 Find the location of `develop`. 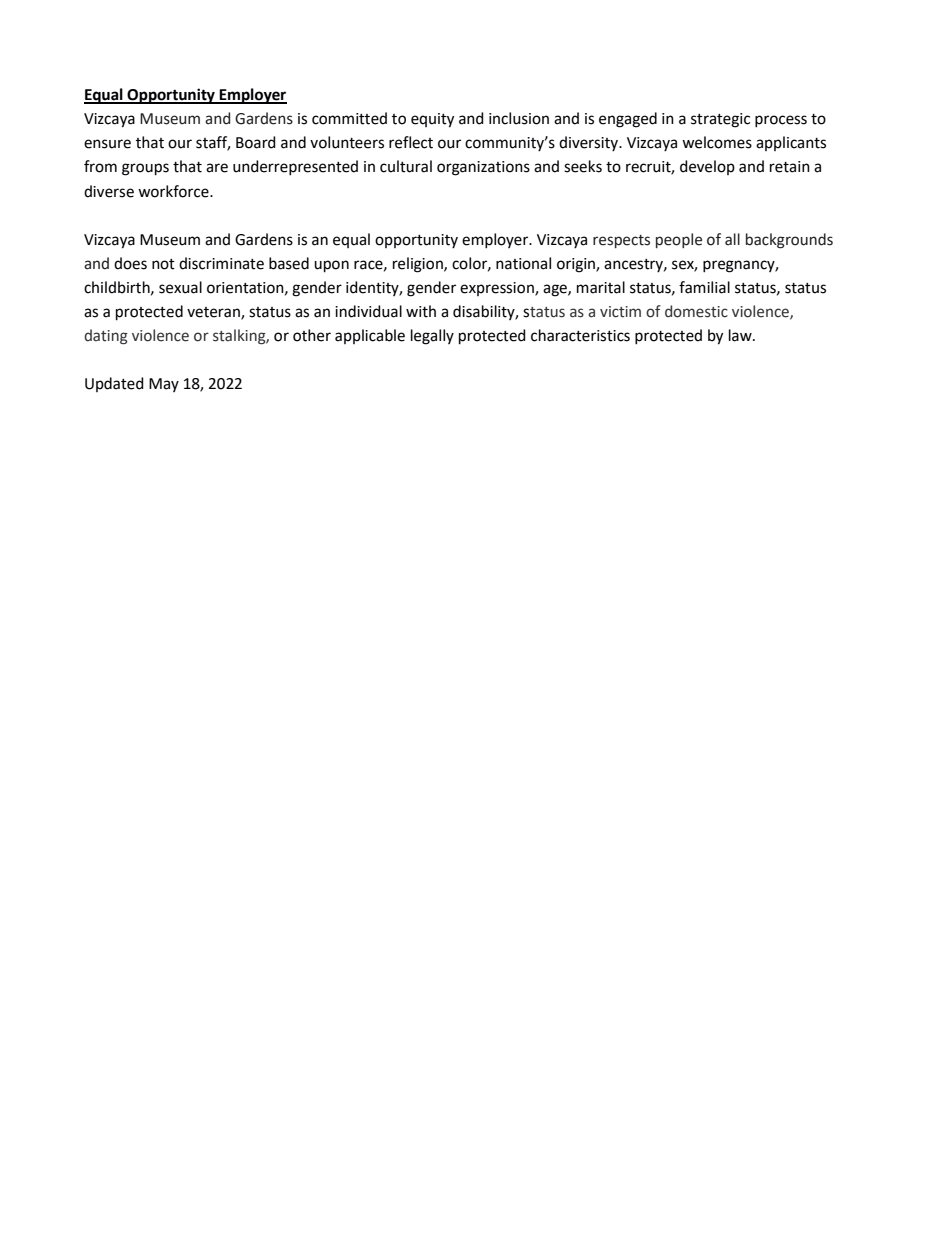

develop is located at coordinates (707, 167).
